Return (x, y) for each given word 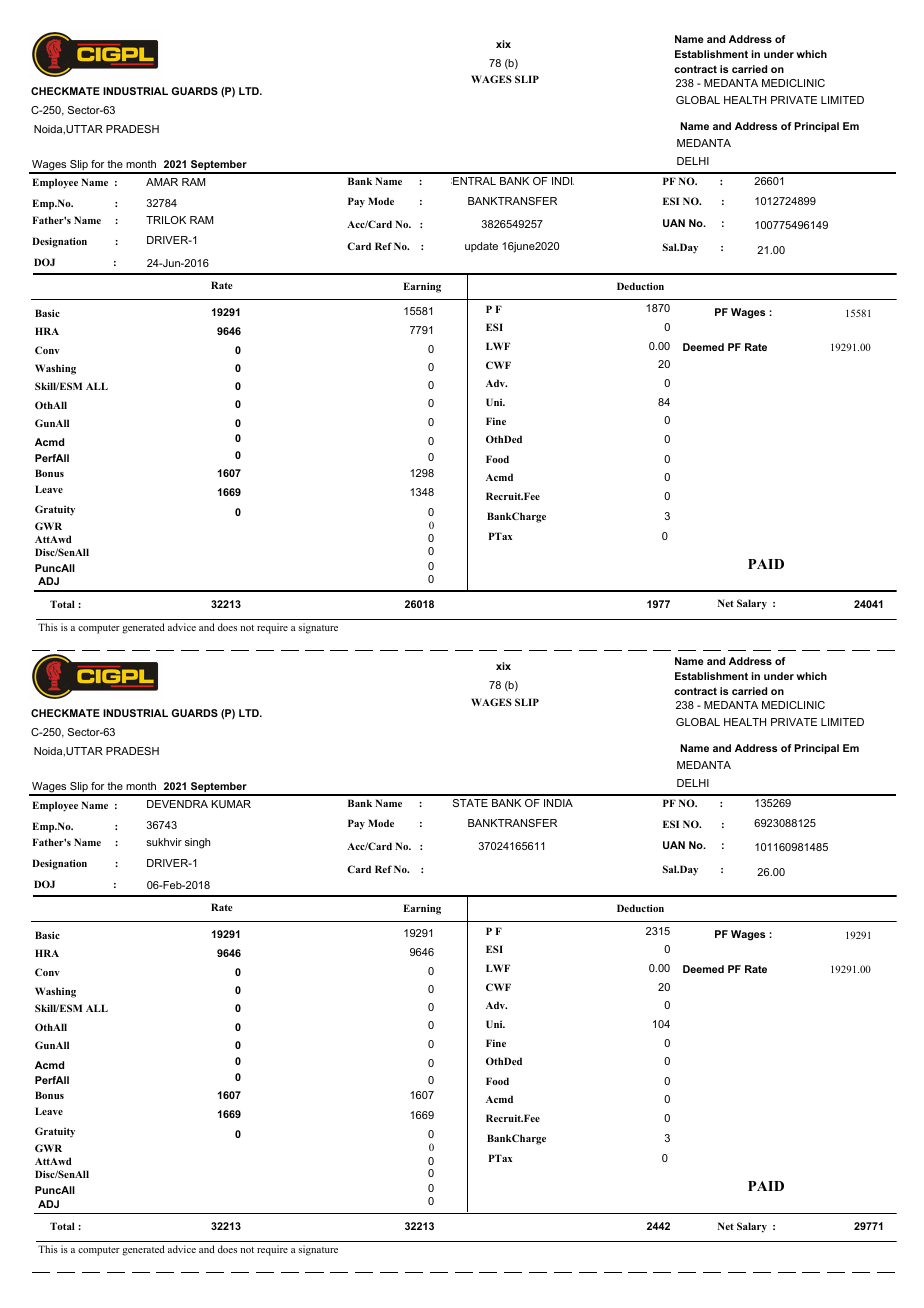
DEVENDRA (177, 804)
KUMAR (231, 804)
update (481, 247)
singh (197, 843)
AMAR (162, 182)
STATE (470, 803)
